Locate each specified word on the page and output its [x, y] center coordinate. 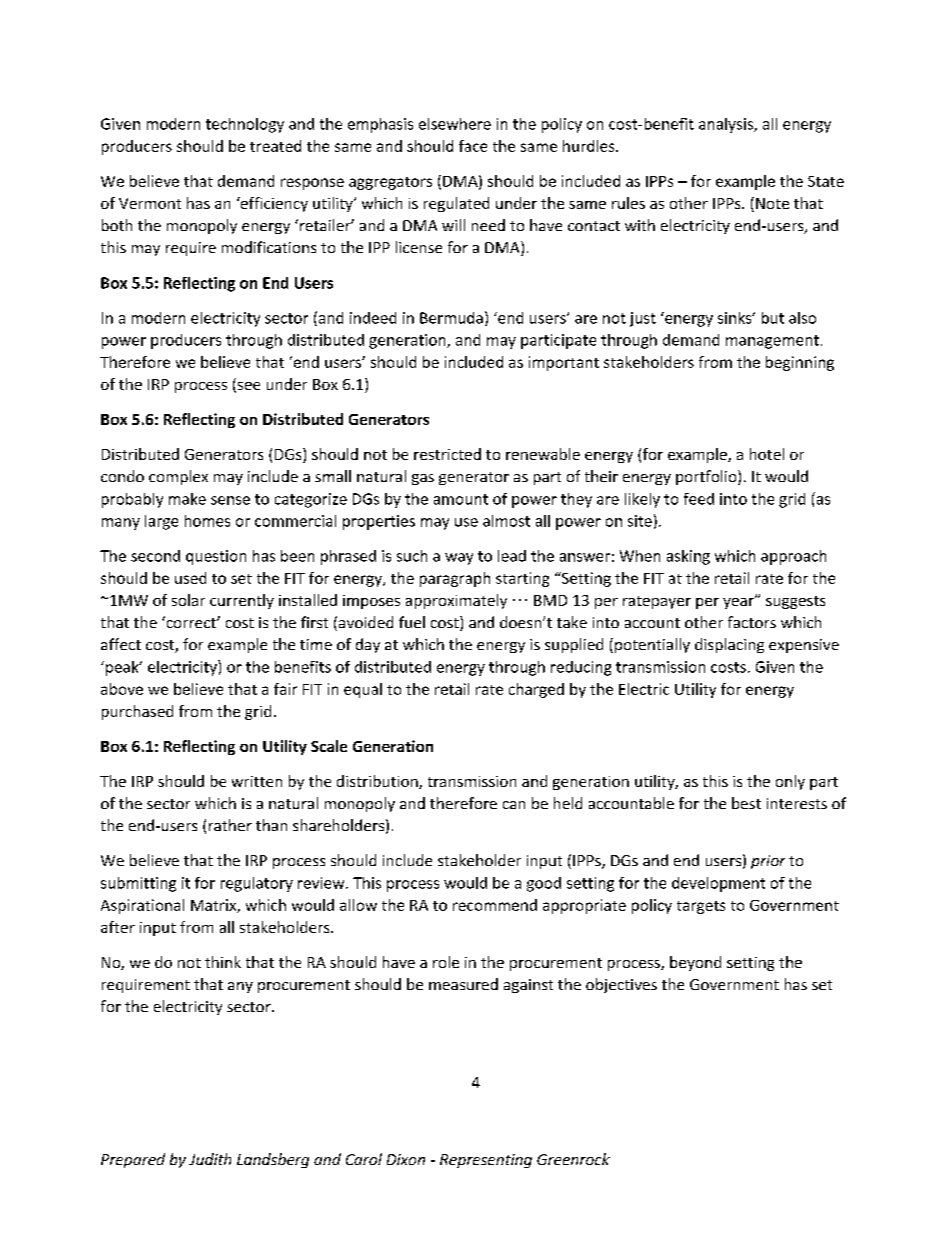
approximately [456, 601]
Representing [486, 1161]
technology [245, 125]
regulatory [257, 884]
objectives [621, 985]
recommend [495, 905]
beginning [800, 363]
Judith [210, 1159]
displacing [729, 645]
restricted [447, 454]
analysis [727, 125]
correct [191, 622]
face [473, 146]
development [718, 884]
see [247, 387]
